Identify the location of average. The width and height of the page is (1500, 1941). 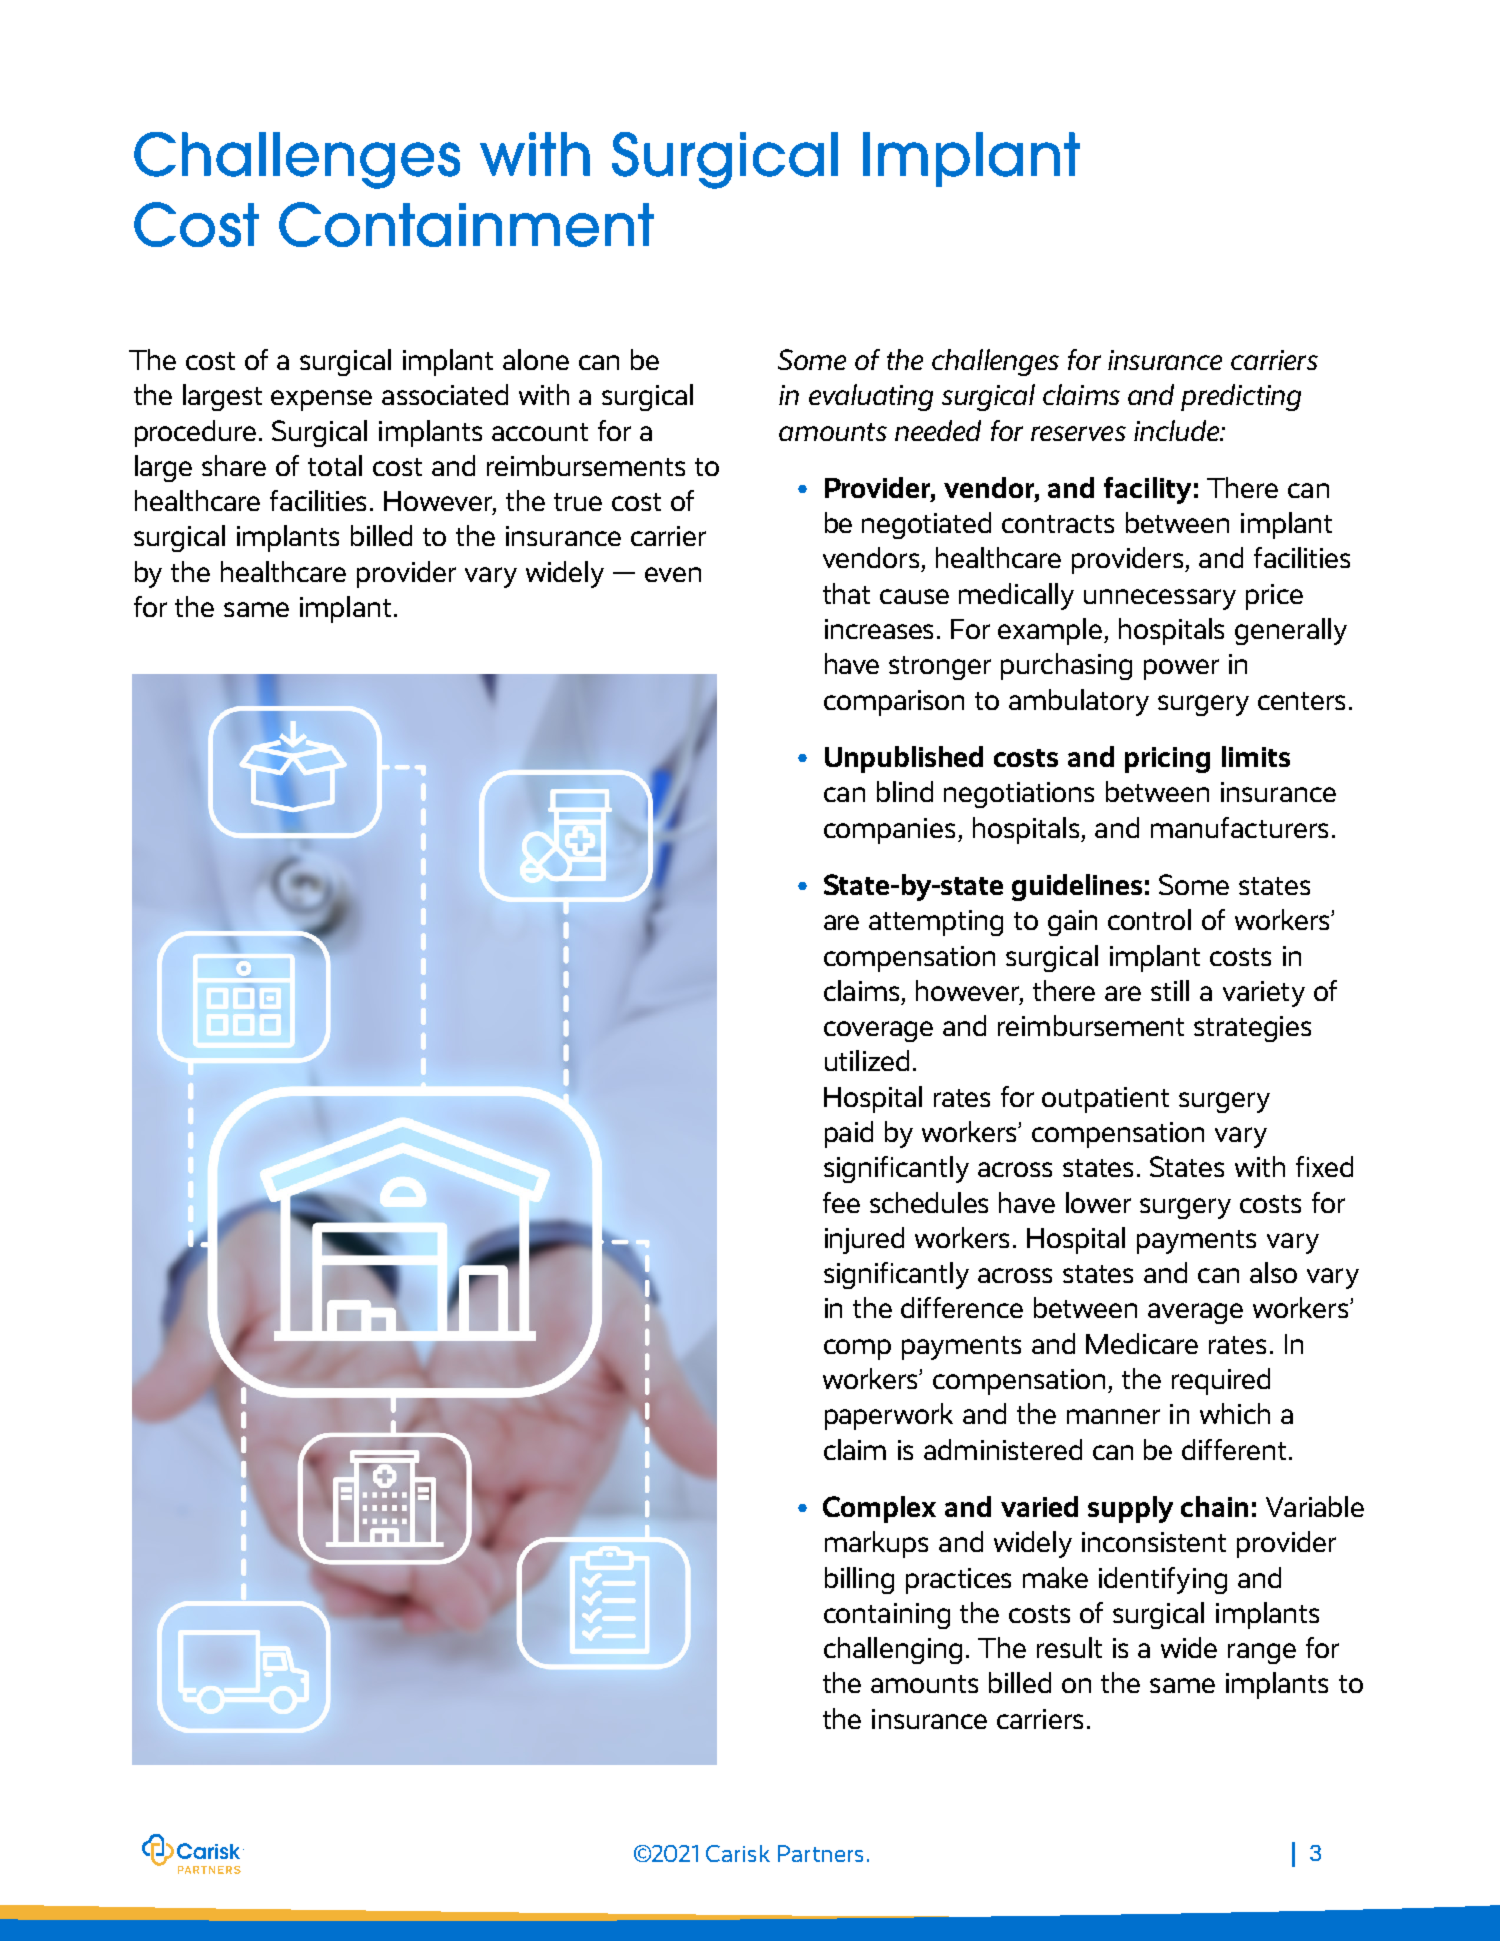
(1195, 1313).
